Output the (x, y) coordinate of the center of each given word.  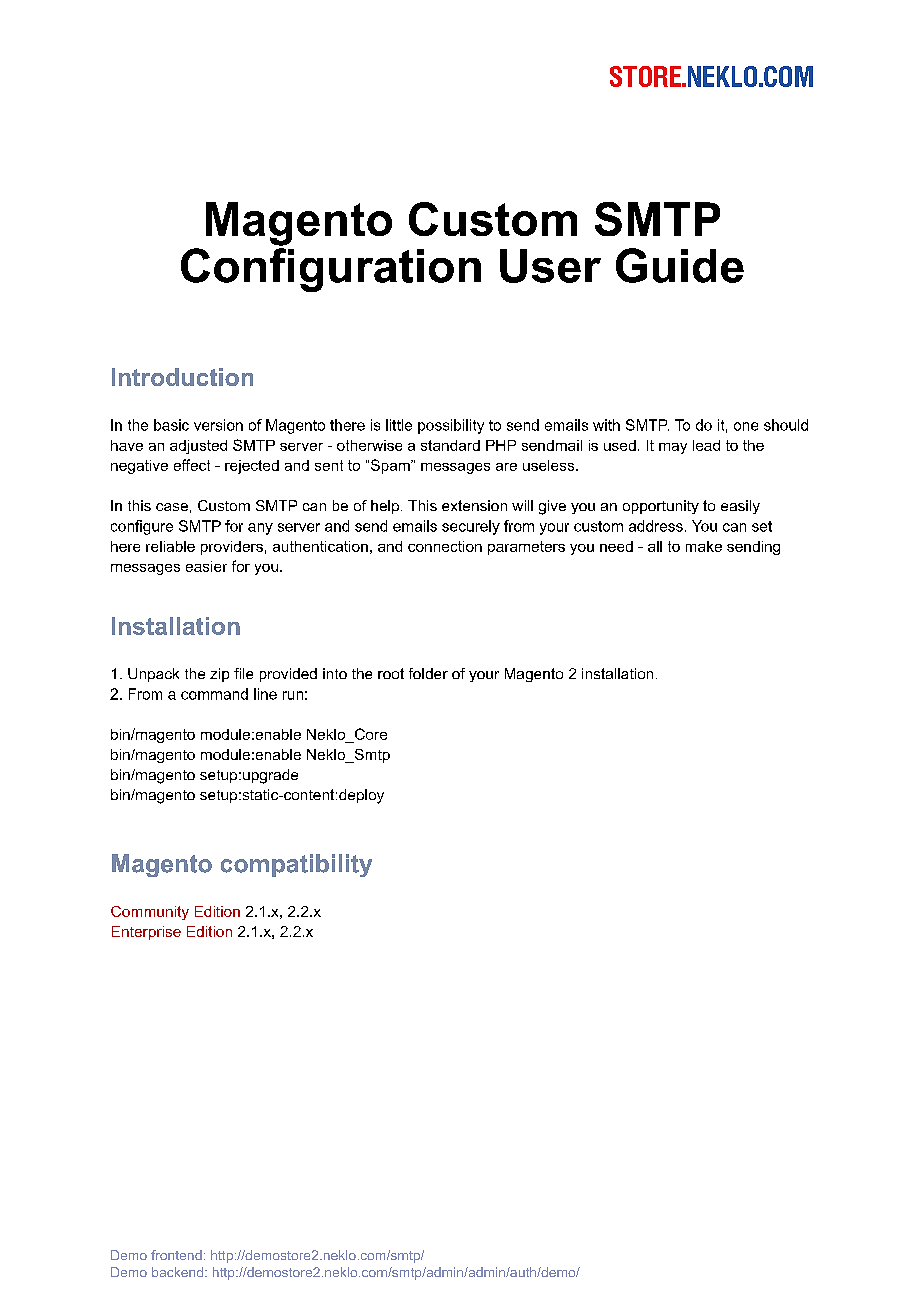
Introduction (182, 377)
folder (428, 673)
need (616, 546)
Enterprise (146, 933)
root (391, 673)
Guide (680, 265)
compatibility (296, 865)
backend (177, 1272)
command (214, 694)
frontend (176, 1255)
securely (471, 527)
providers (232, 548)
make (704, 546)
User (550, 266)
